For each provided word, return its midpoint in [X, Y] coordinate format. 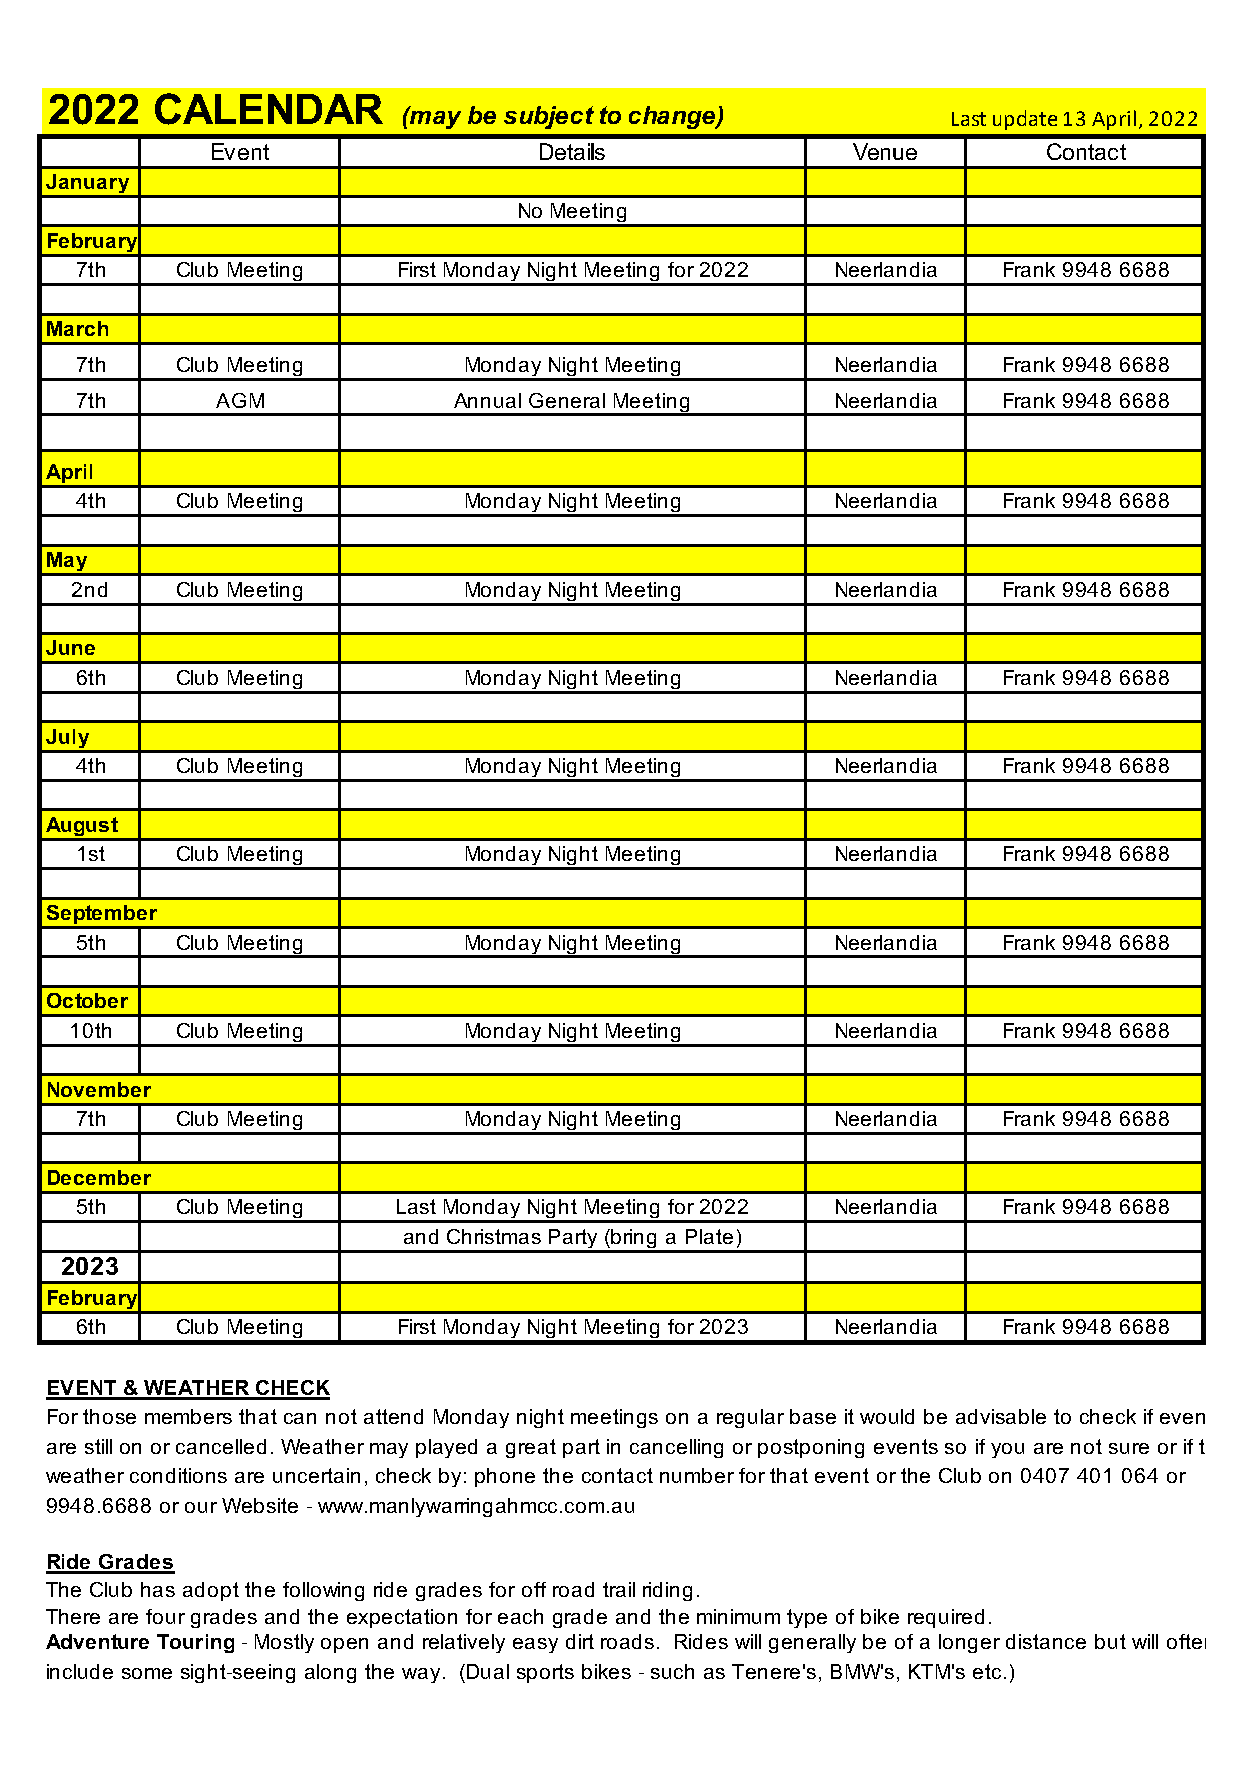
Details [572, 151]
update [1025, 120]
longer [969, 1643]
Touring [195, 1643]
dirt [580, 1641]
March [77, 328]
